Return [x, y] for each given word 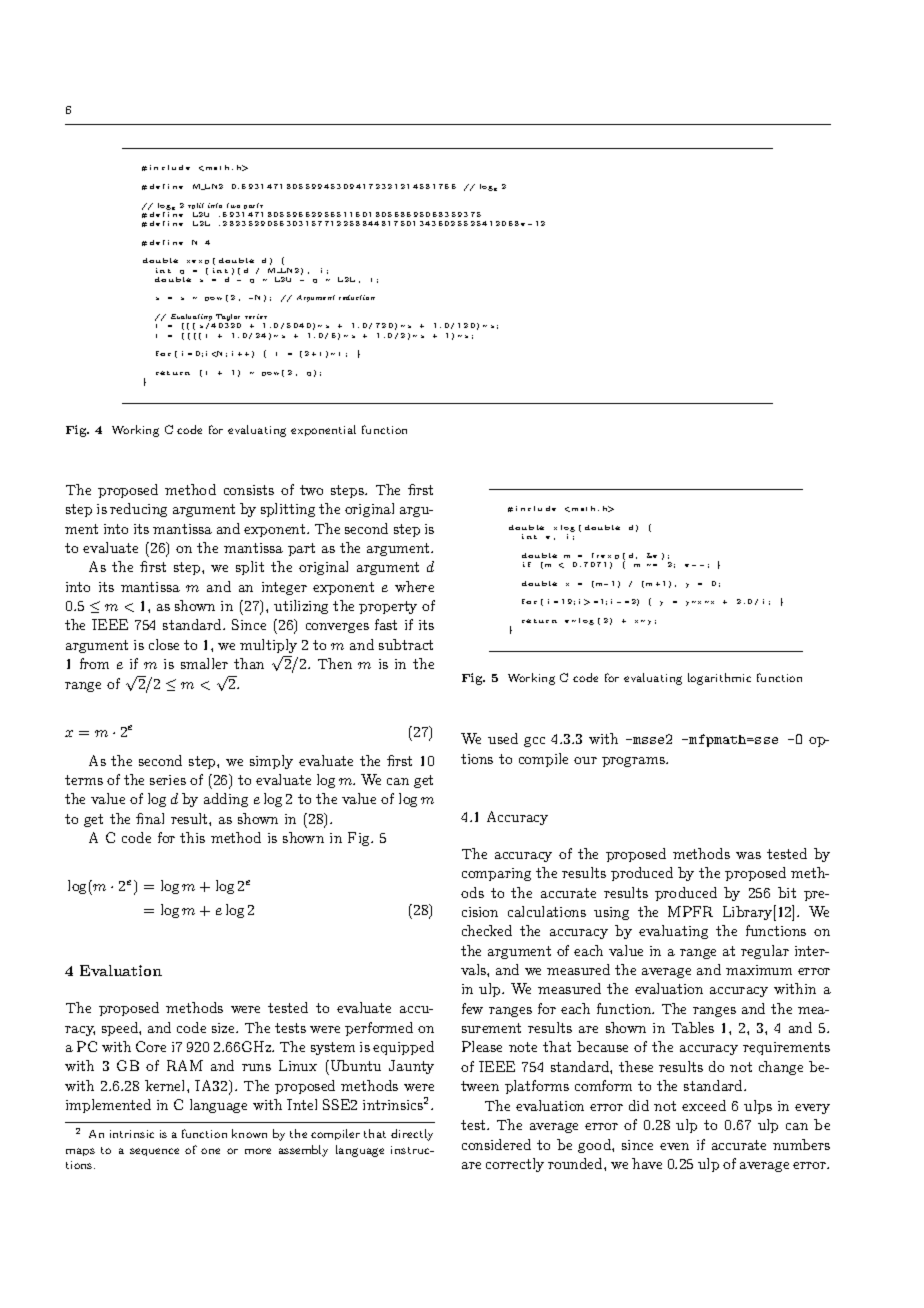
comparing [496, 874]
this [192, 837]
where [414, 586]
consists [249, 490]
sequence [154, 1152]
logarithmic [719, 679]
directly [412, 1135]
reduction [357, 297]
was [748, 855]
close [164, 644]
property [388, 607]
